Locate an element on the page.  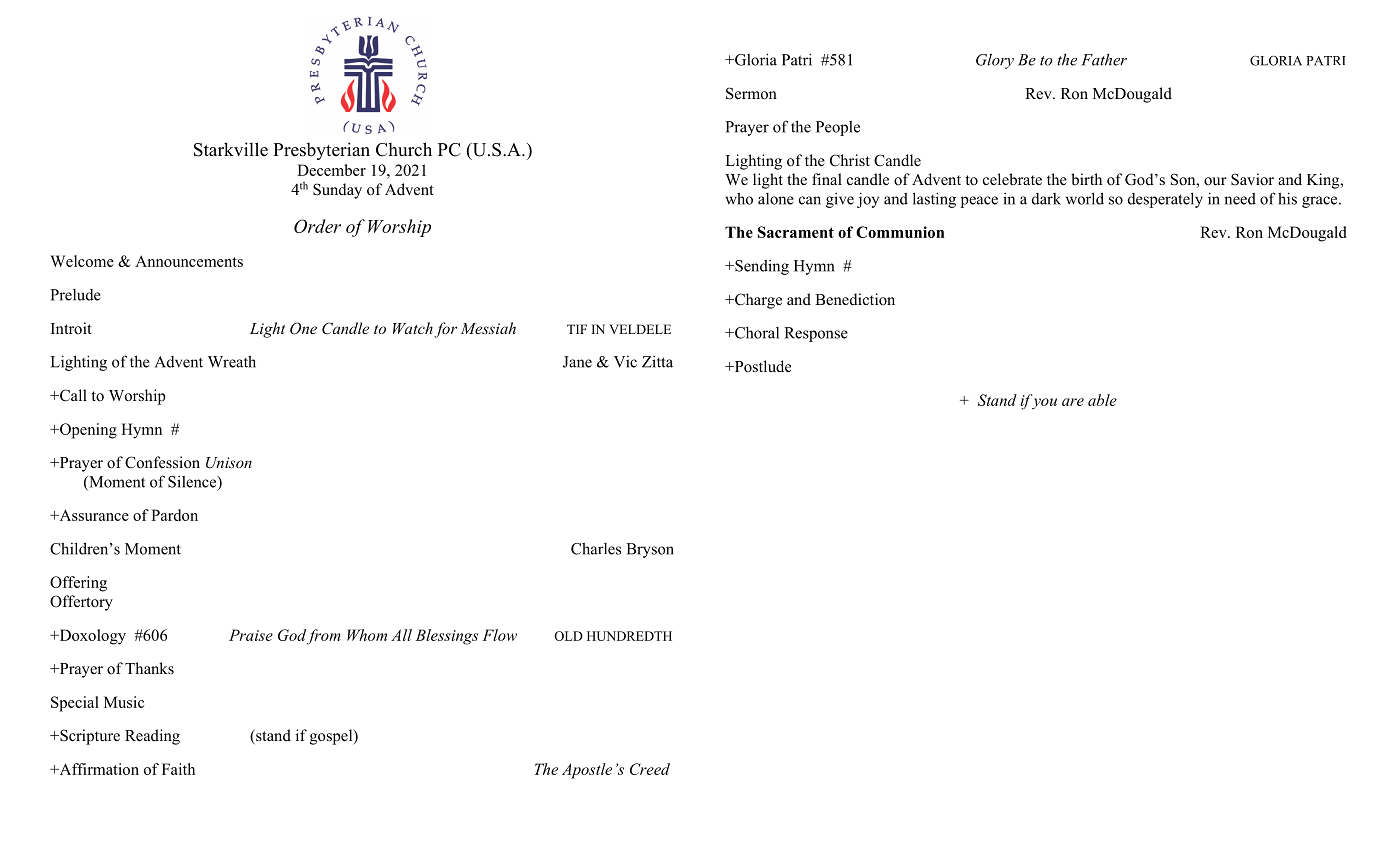
Vic is located at coordinates (625, 362).
